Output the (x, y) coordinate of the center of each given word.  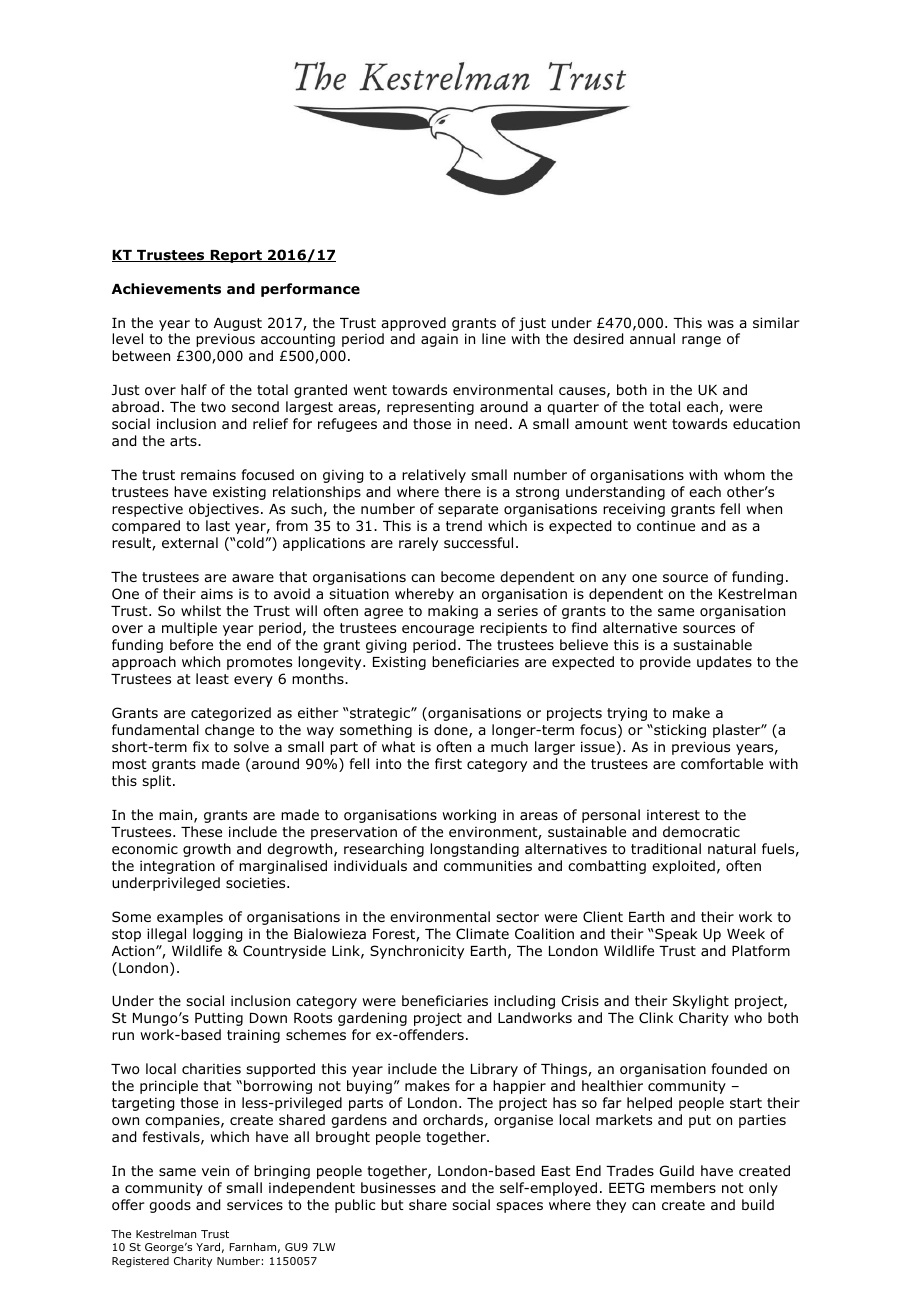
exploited (683, 867)
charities (211, 1068)
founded (739, 1068)
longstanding (474, 850)
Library (494, 1070)
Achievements (166, 288)
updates (724, 663)
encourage (438, 630)
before (191, 644)
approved (413, 324)
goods (170, 1206)
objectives (224, 510)
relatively (434, 476)
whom (744, 475)
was (720, 324)
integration (177, 867)
